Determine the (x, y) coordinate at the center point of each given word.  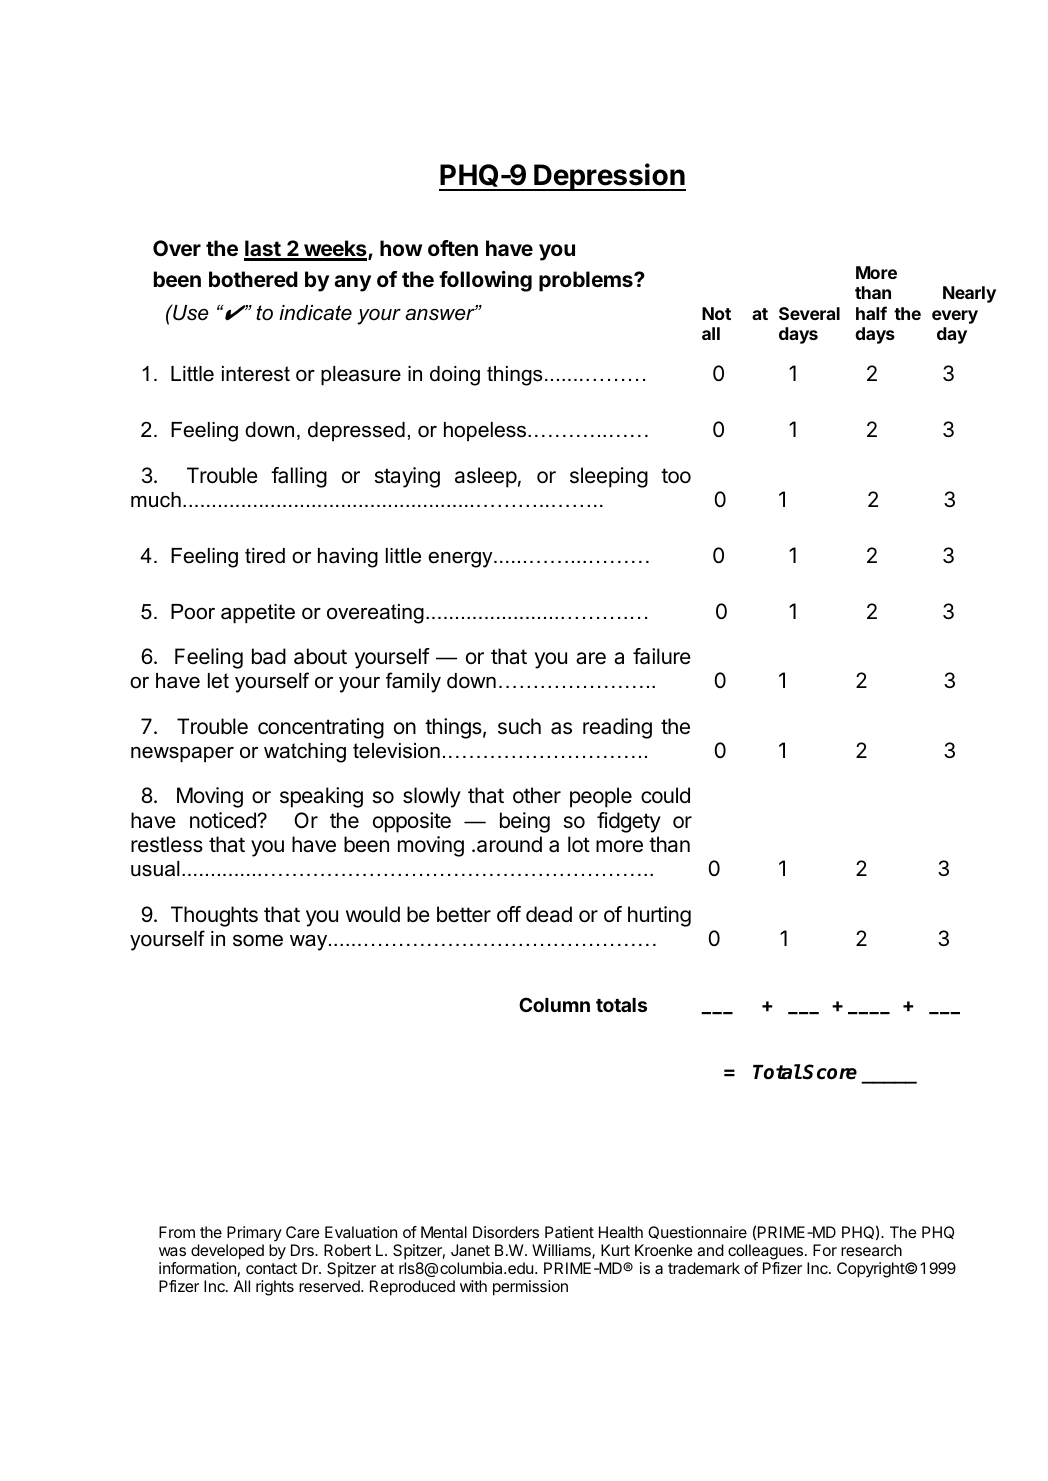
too (676, 476)
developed (227, 1252)
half (871, 313)
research (871, 1250)
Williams (562, 1251)
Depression (609, 177)
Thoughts (214, 916)
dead (549, 914)
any (352, 283)
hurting (659, 916)
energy (461, 560)
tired (265, 556)
